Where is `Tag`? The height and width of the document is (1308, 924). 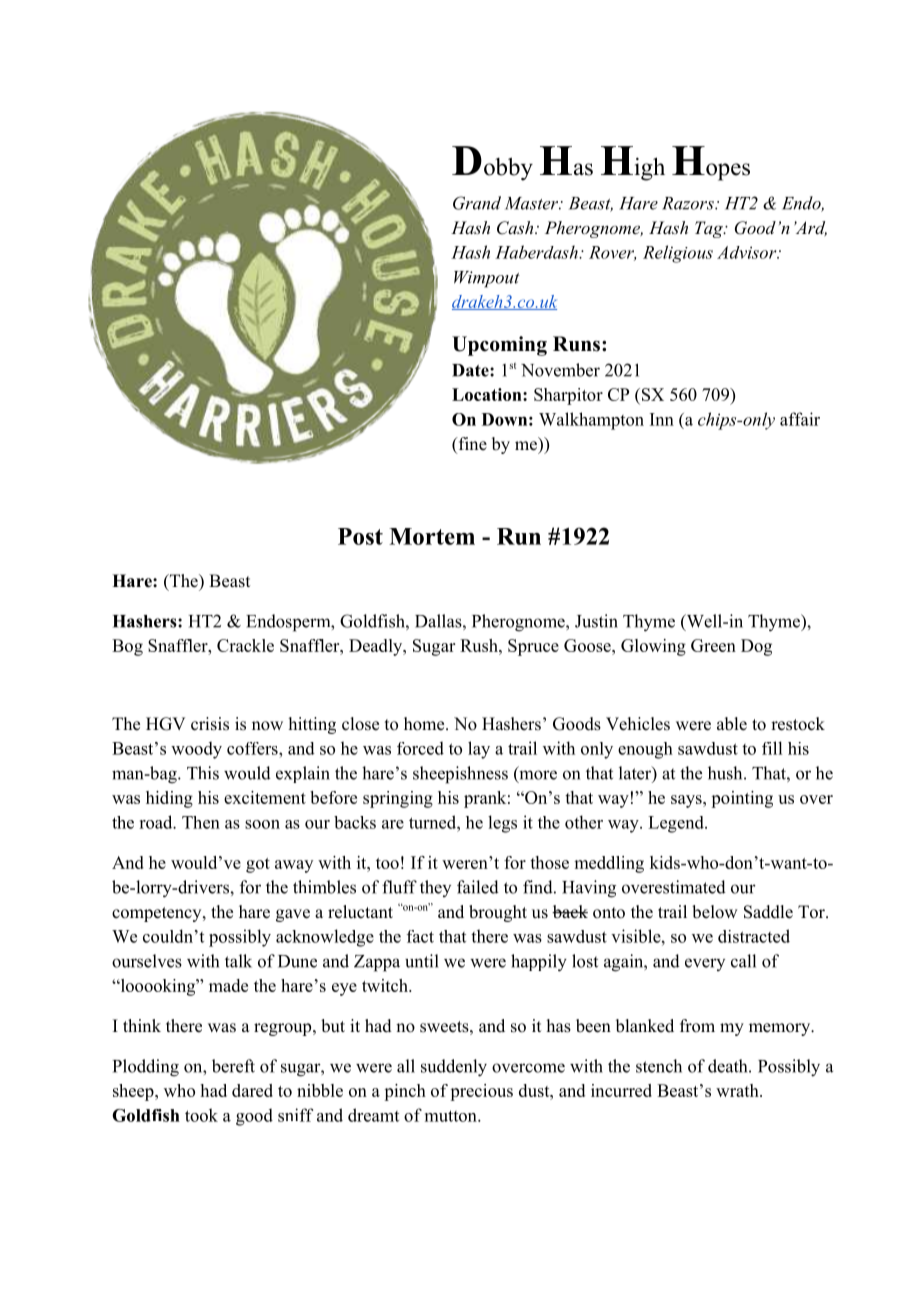
Tag is located at coordinates (710, 229).
